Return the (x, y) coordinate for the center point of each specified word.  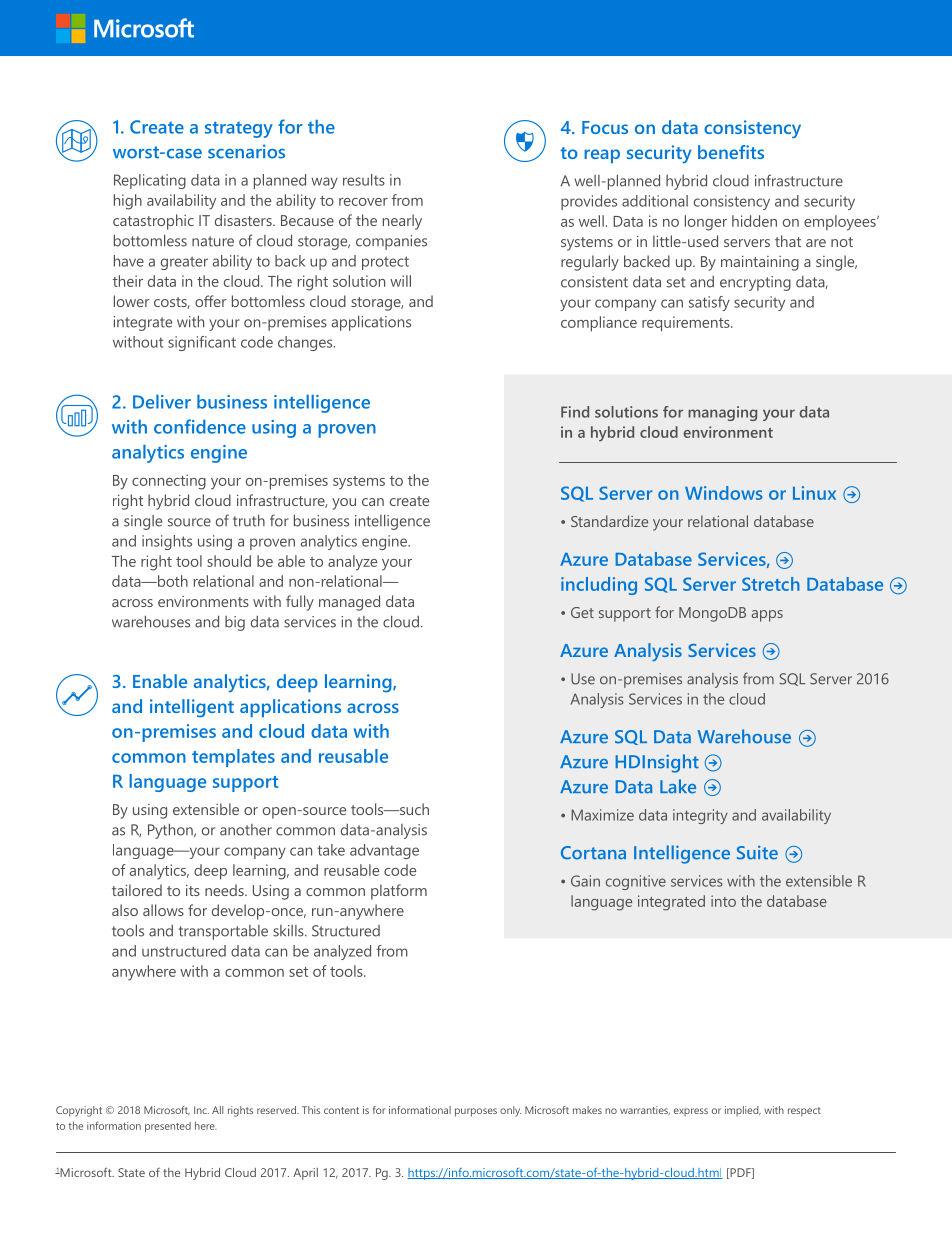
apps (767, 616)
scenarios (246, 151)
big (235, 623)
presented (168, 1127)
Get (582, 612)
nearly (402, 222)
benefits (731, 152)
